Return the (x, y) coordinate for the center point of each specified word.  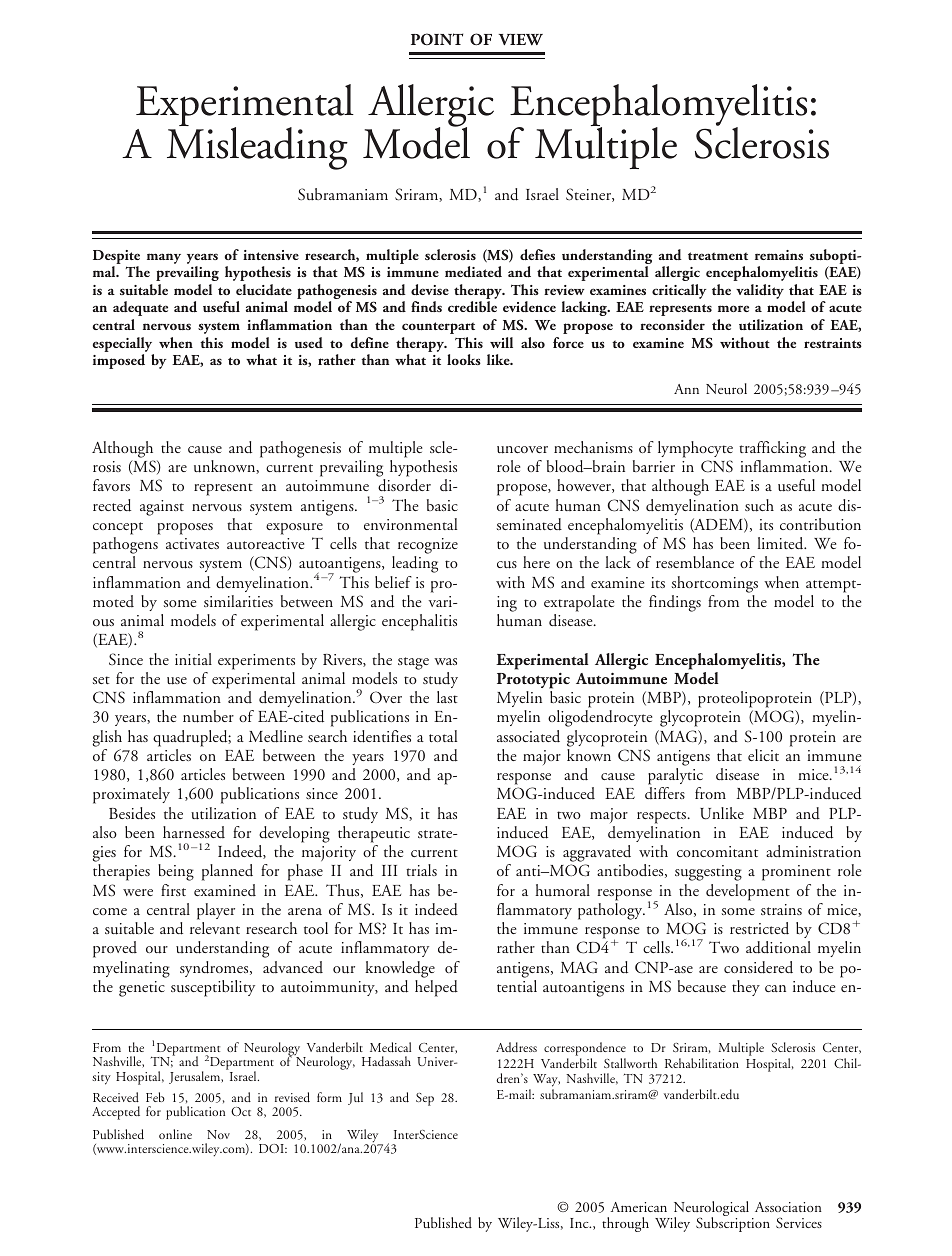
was (445, 661)
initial (193, 659)
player (216, 911)
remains (779, 255)
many (164, 258)
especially (123, 346)
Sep (425, 1099)
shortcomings (715, 584)
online (175, 1134)
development (748, 892)
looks (464, 359)
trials (421, 870)
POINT (437, 39)
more (733, 308)
